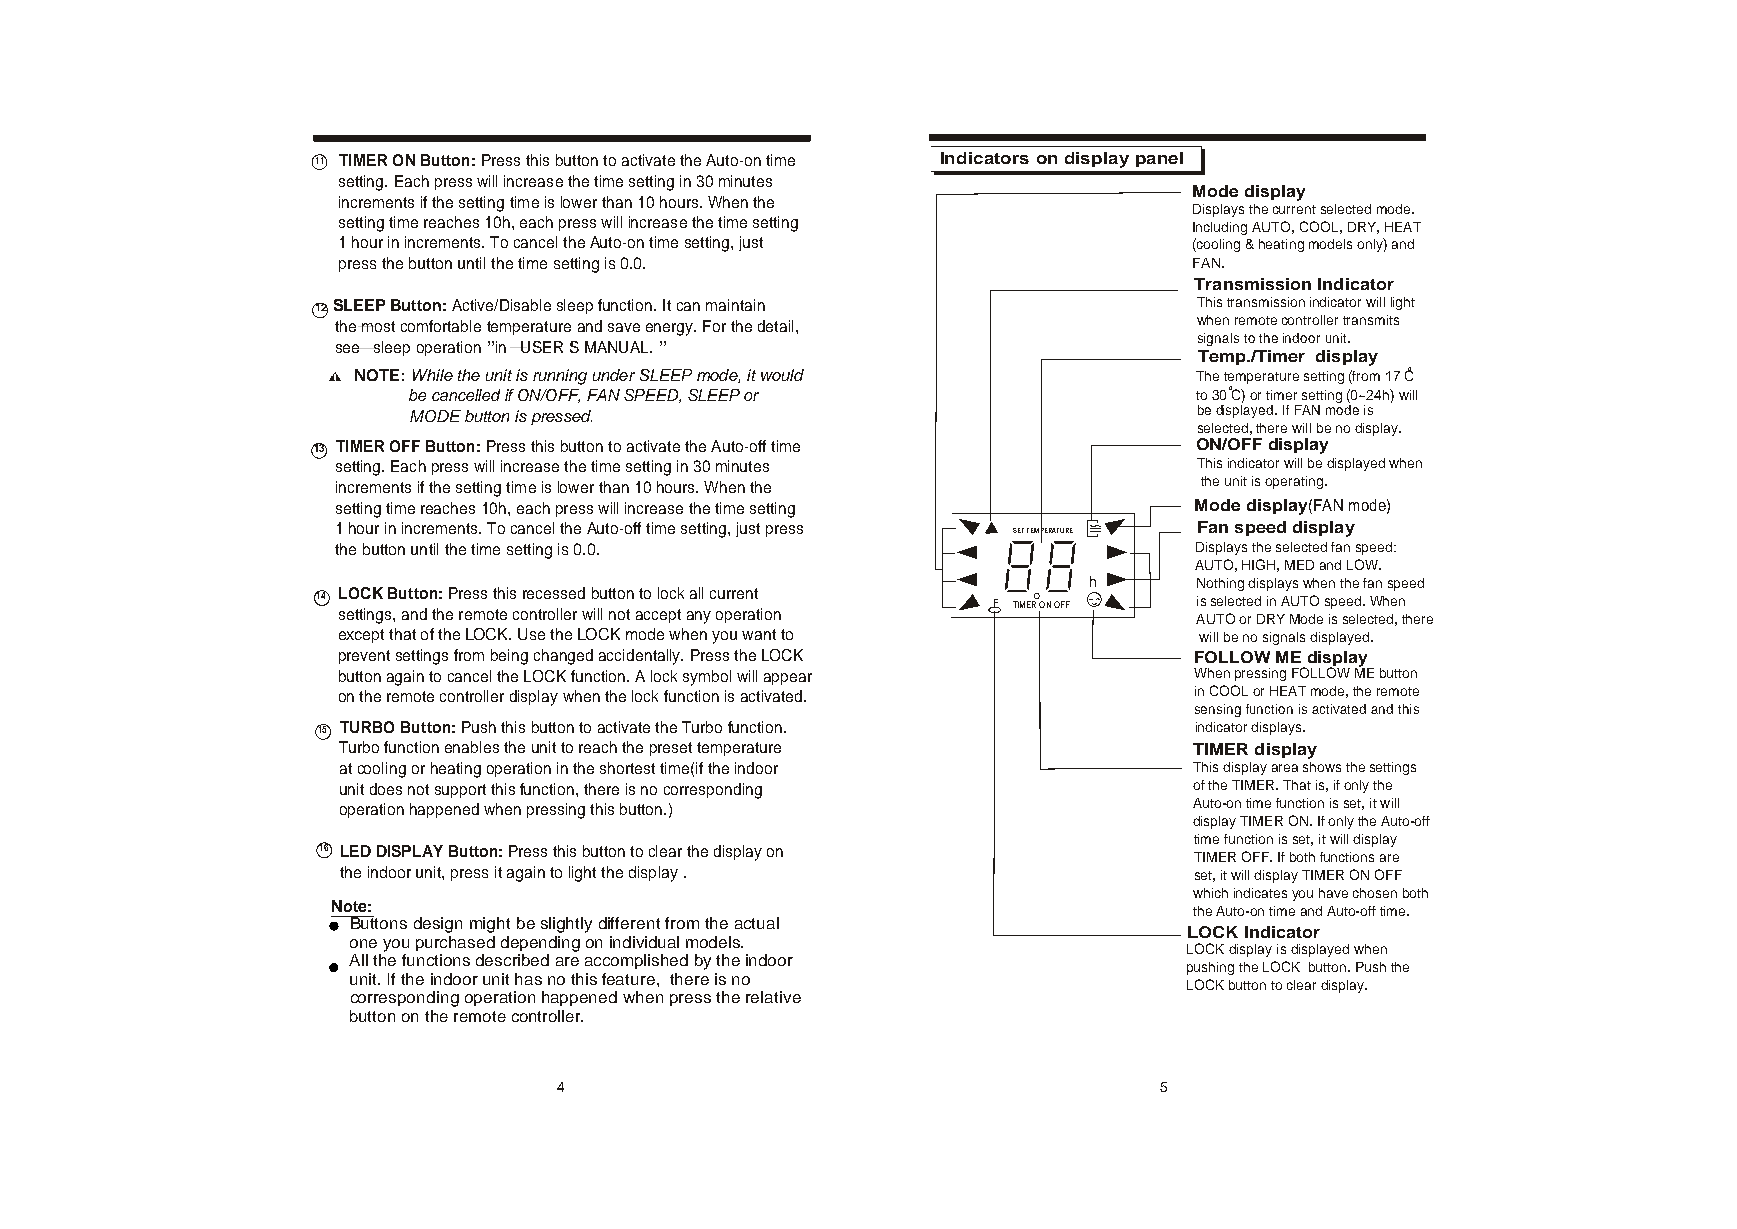 This document has height=1229, width=1737. What do you see at coordinates (1218, 710) in the document?
I see `sensing` at bounding box center [1218, 710].
